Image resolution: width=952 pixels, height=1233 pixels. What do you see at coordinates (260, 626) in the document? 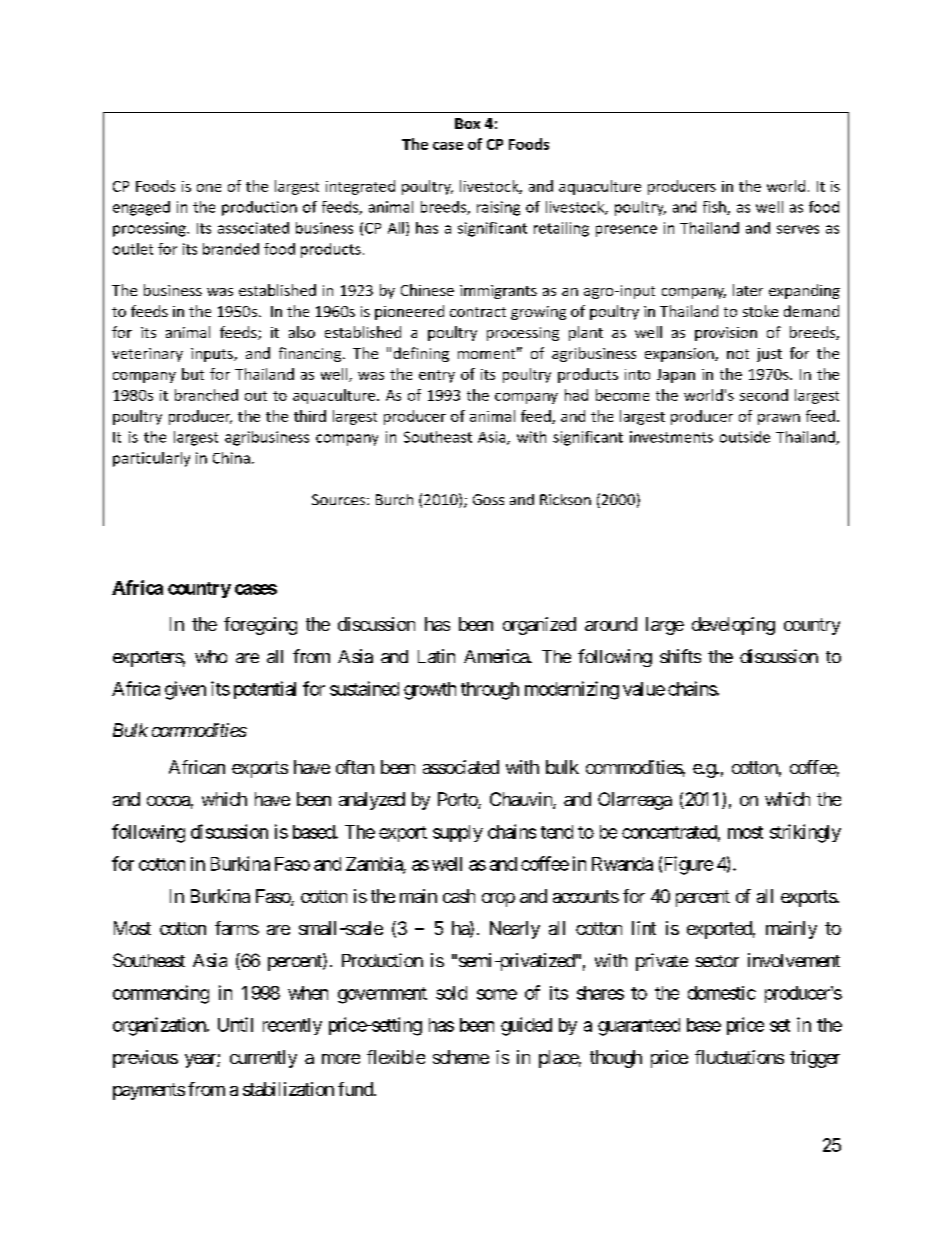
I see `foregoing` at bounding box center [260, 626].
